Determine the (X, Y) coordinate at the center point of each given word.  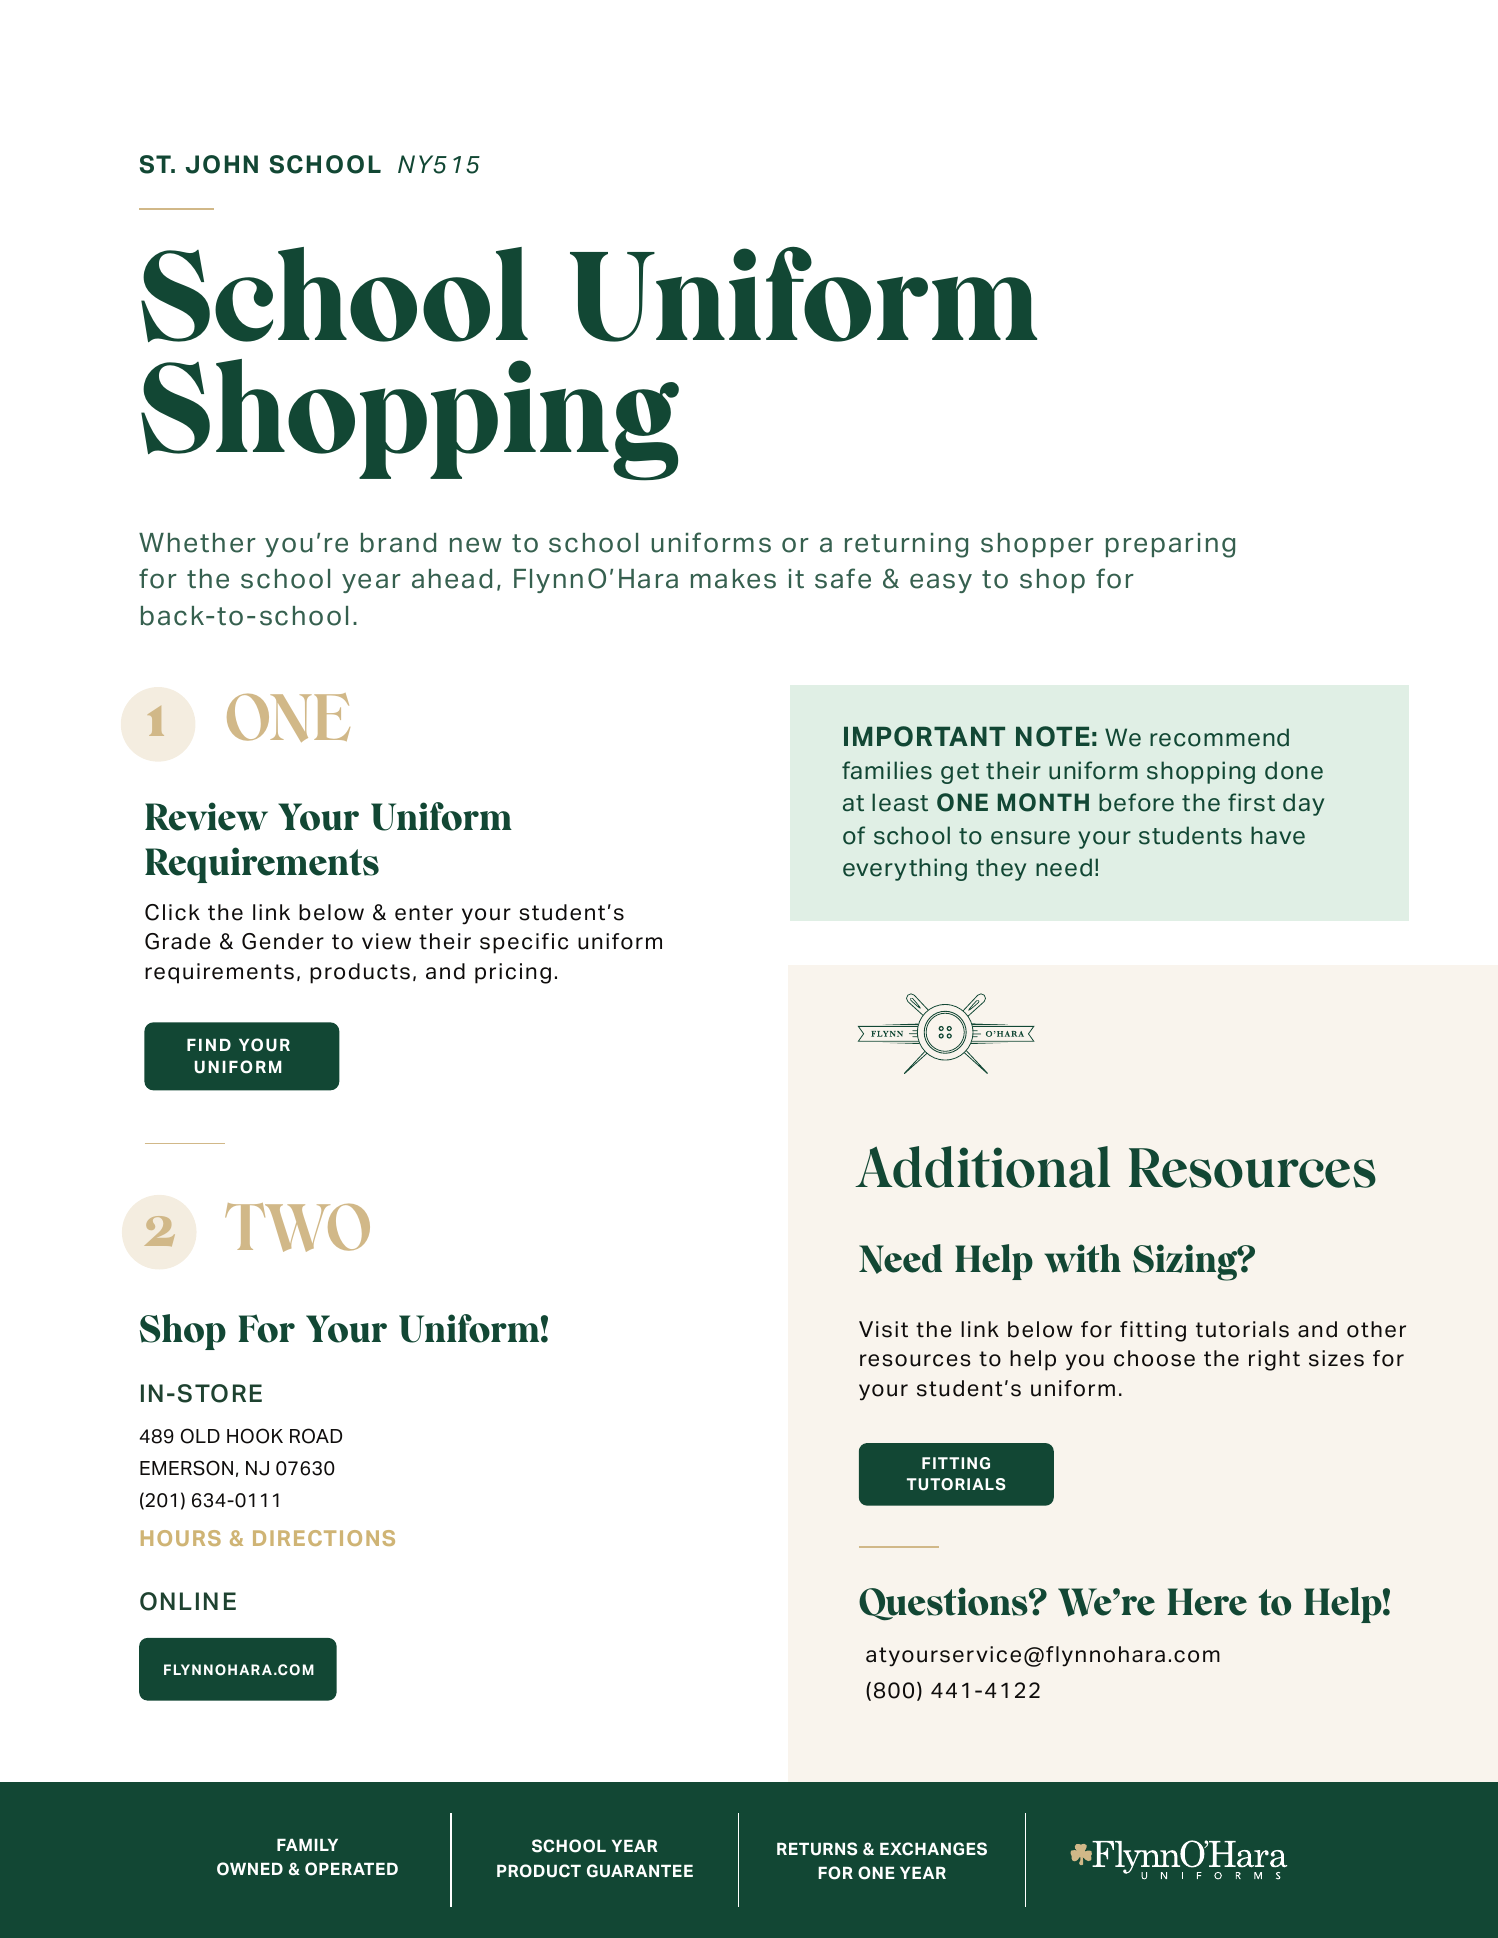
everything (905, 869)
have (1278, 835)
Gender (283, 941)
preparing (1170, 545)
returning (906, 545)
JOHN (222, 164)
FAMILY (307, 1845)
